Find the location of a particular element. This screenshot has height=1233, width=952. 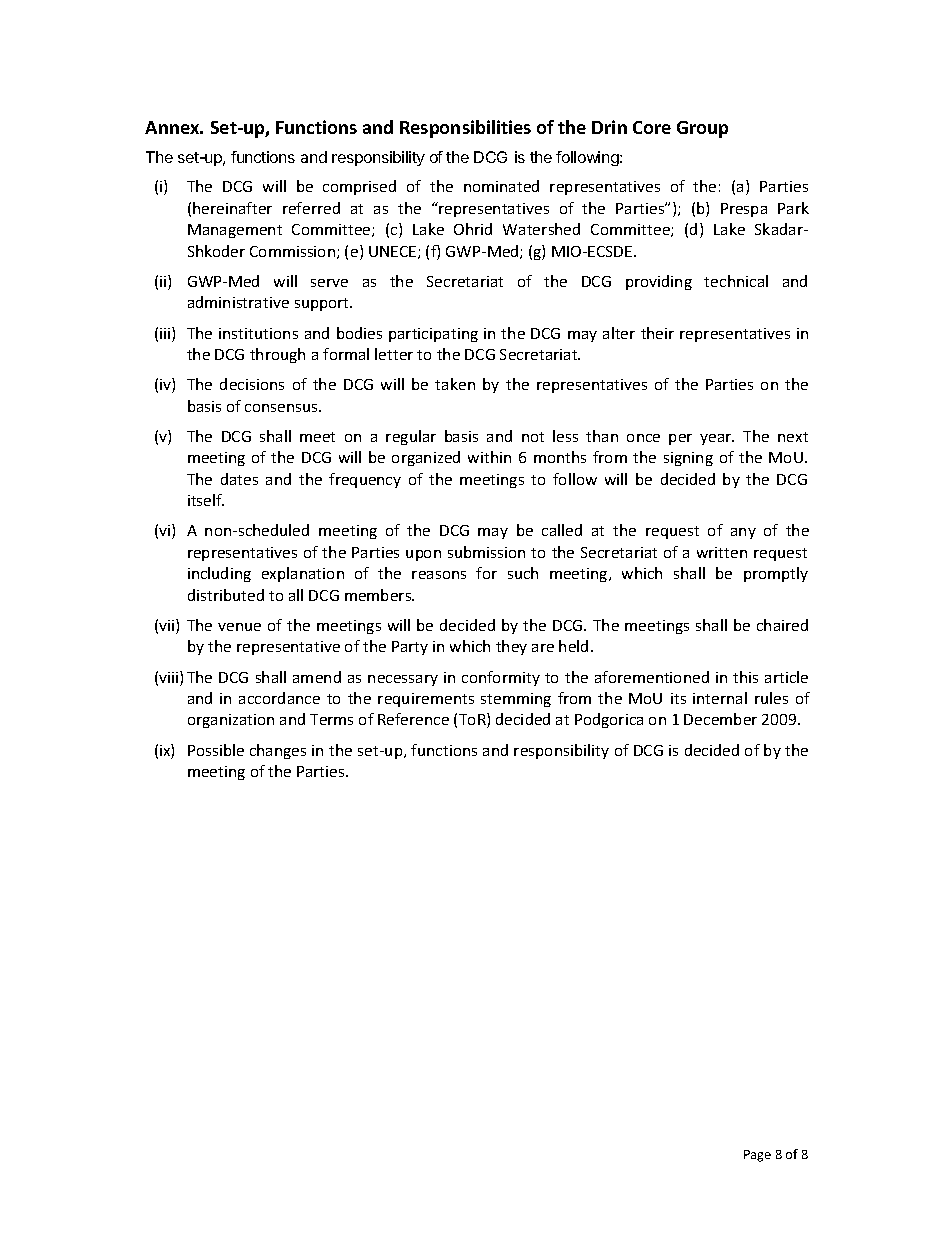

Possible is located at coordinates (216, 750).
